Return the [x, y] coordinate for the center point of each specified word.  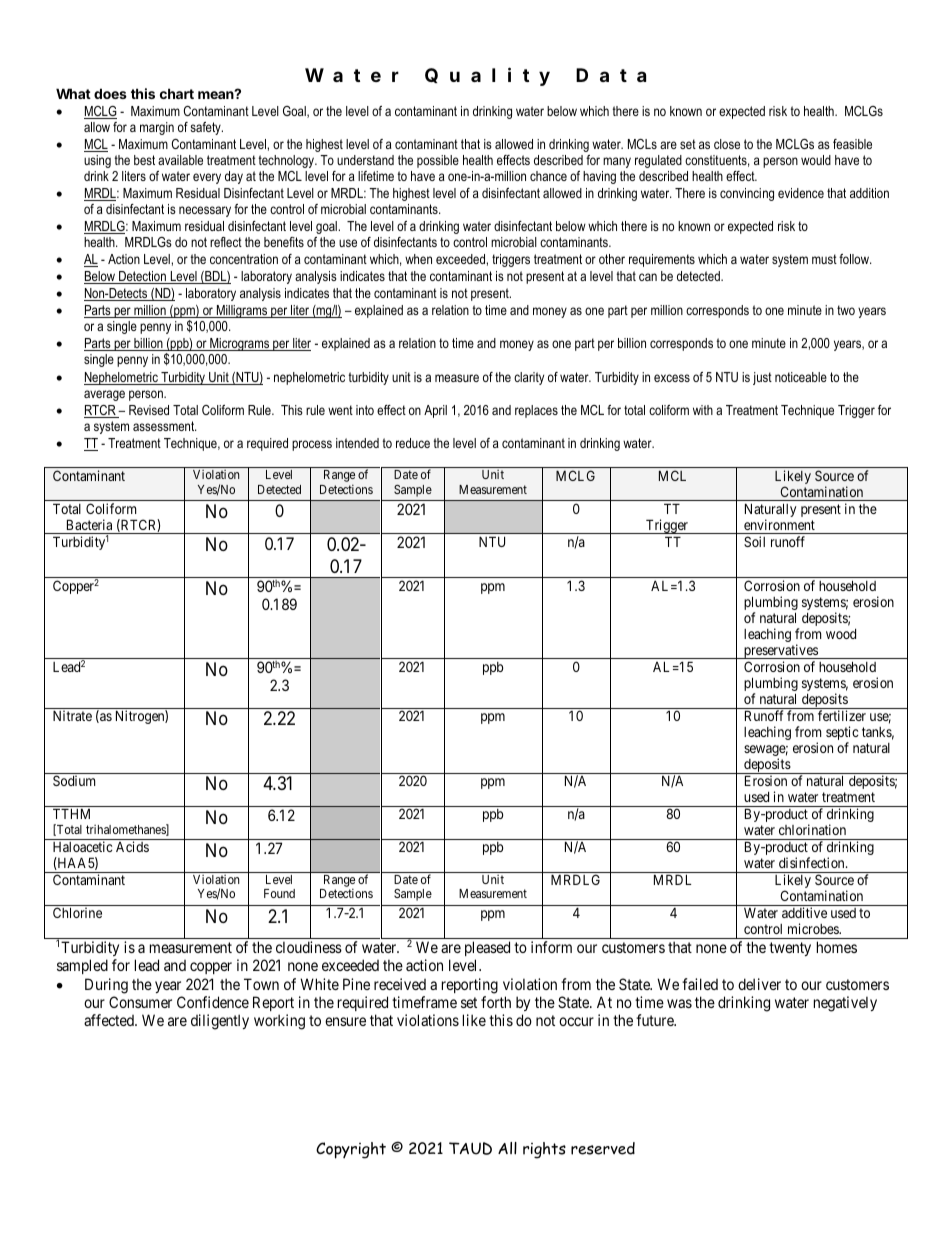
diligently [220, 1022]
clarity [529, 378]
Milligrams [242, 311]
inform [551, 947]
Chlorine [77, 912]
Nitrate [72, 715]
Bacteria [89, 524]
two [846, 310]
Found [279, 893]
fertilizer [842, 715]
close [727, 144]
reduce [413, 443]
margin [157, 128]
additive [804, 912]
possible [438, 161]
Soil [754, 541]
